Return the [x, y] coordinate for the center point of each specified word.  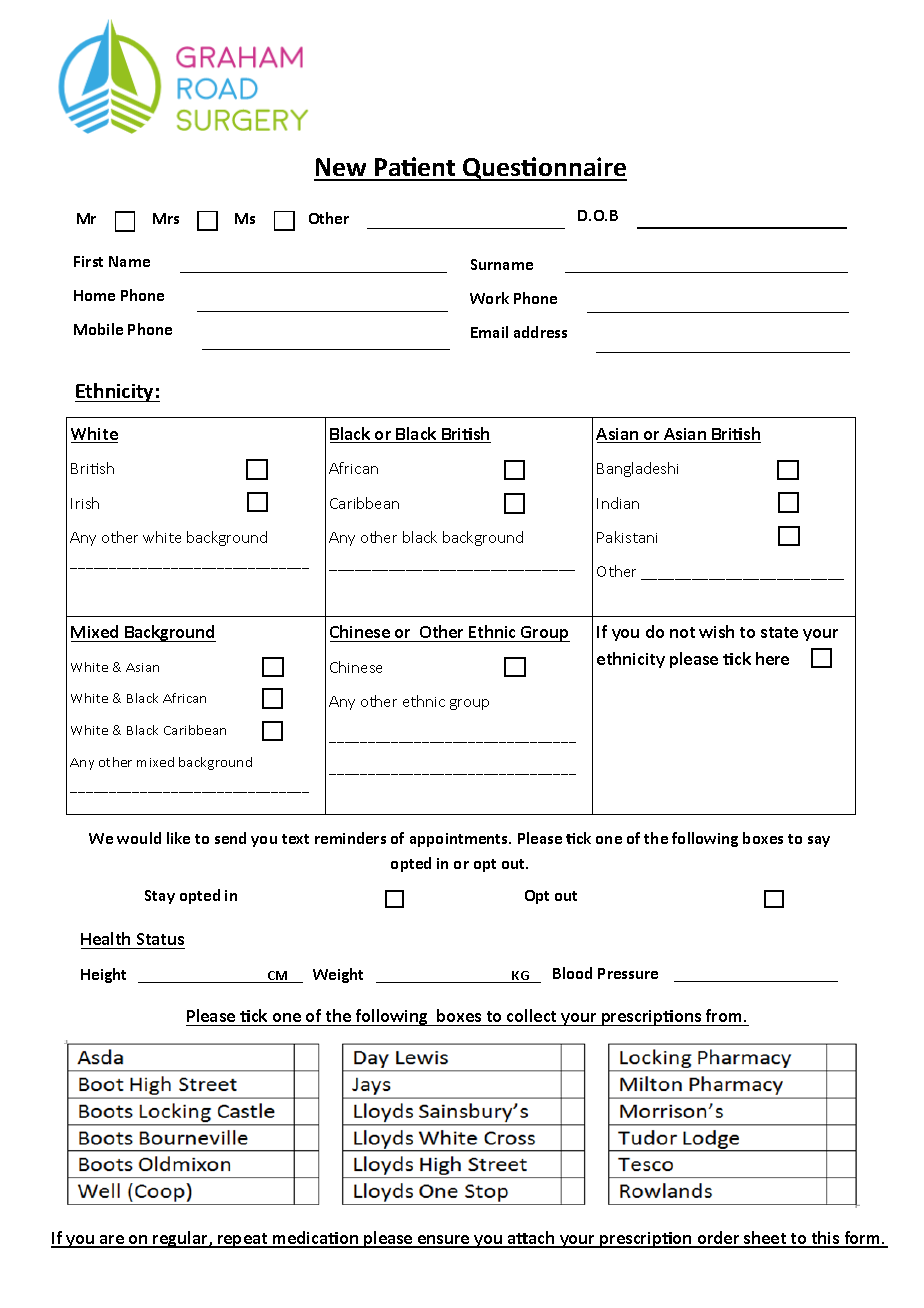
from [725, 1015]
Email [489, 332]
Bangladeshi [637, 469]
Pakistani [627, 537]
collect [531, 1015]
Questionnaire [544, 169]
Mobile [98, 329]
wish [716, 631]
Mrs [166, 218]
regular [181, 1239]
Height [103, 975]
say [819, 841]
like [178, 838]
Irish [85, 503]
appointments [460, 840]
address [540, 332]
